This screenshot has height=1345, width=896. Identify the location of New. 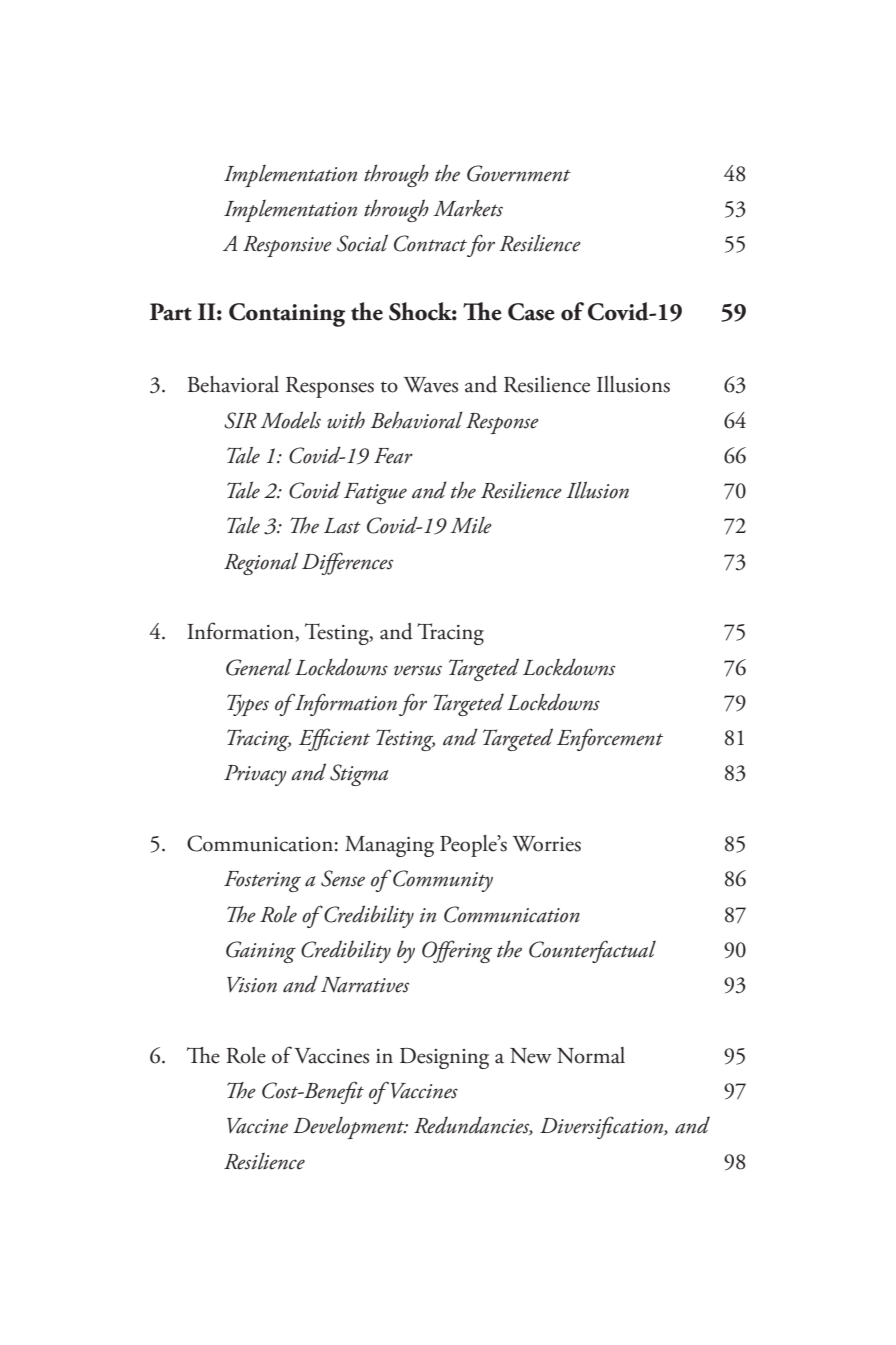
(531, 1056).
